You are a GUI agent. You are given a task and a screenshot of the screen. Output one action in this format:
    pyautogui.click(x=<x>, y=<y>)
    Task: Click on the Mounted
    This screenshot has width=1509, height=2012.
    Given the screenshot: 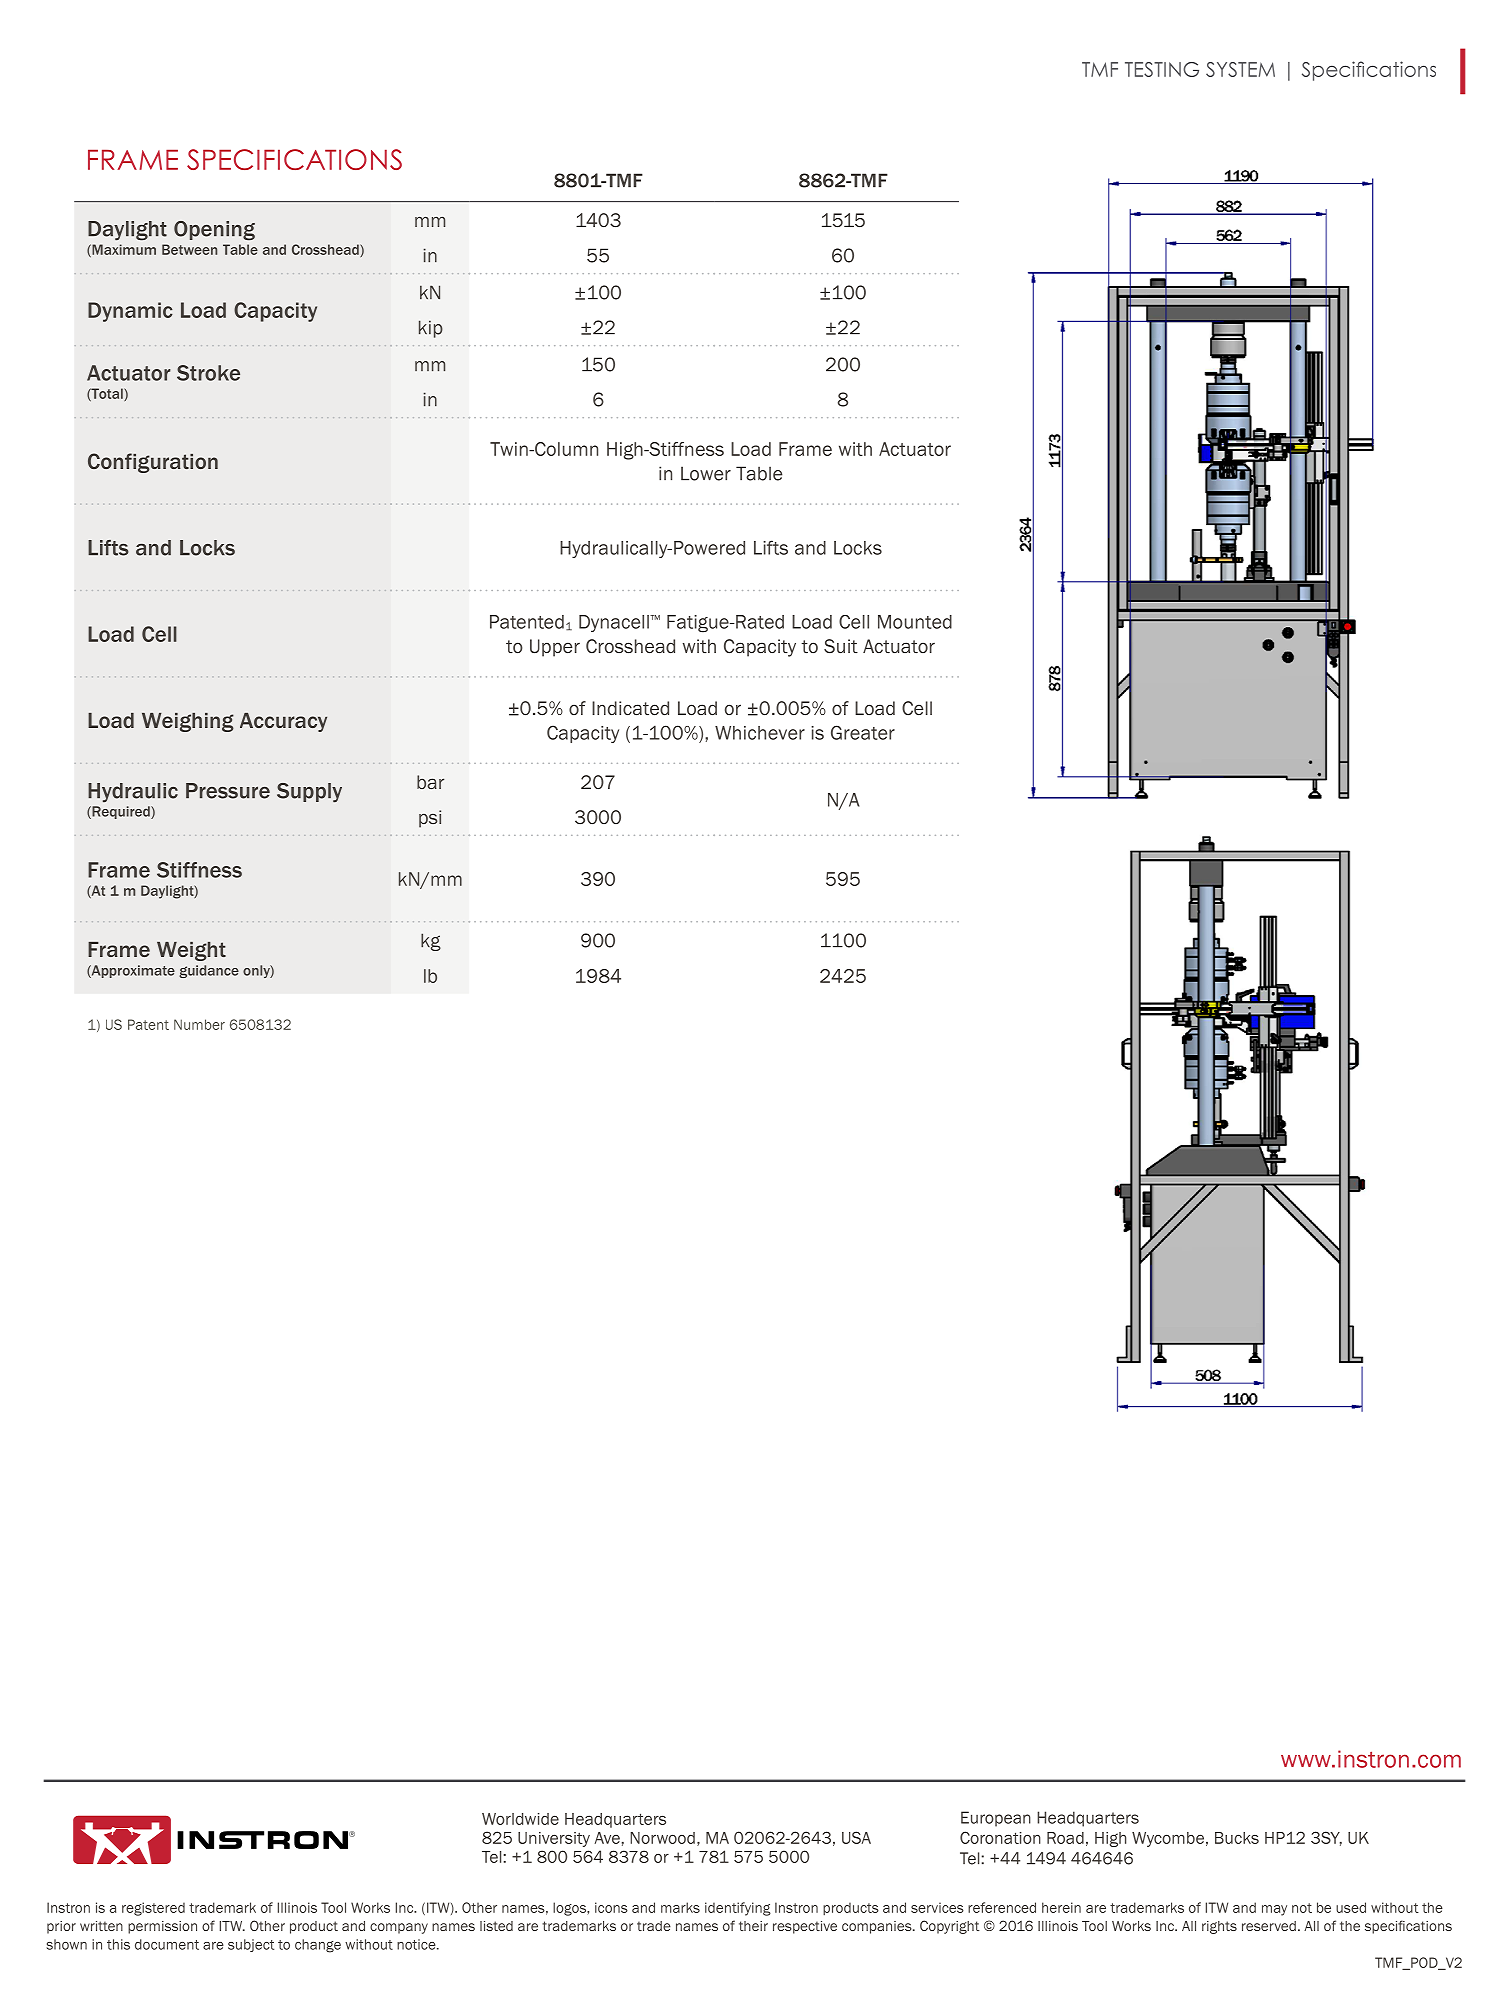 What is the action you would take?
    pyautogui.click(x=915, y=622)
